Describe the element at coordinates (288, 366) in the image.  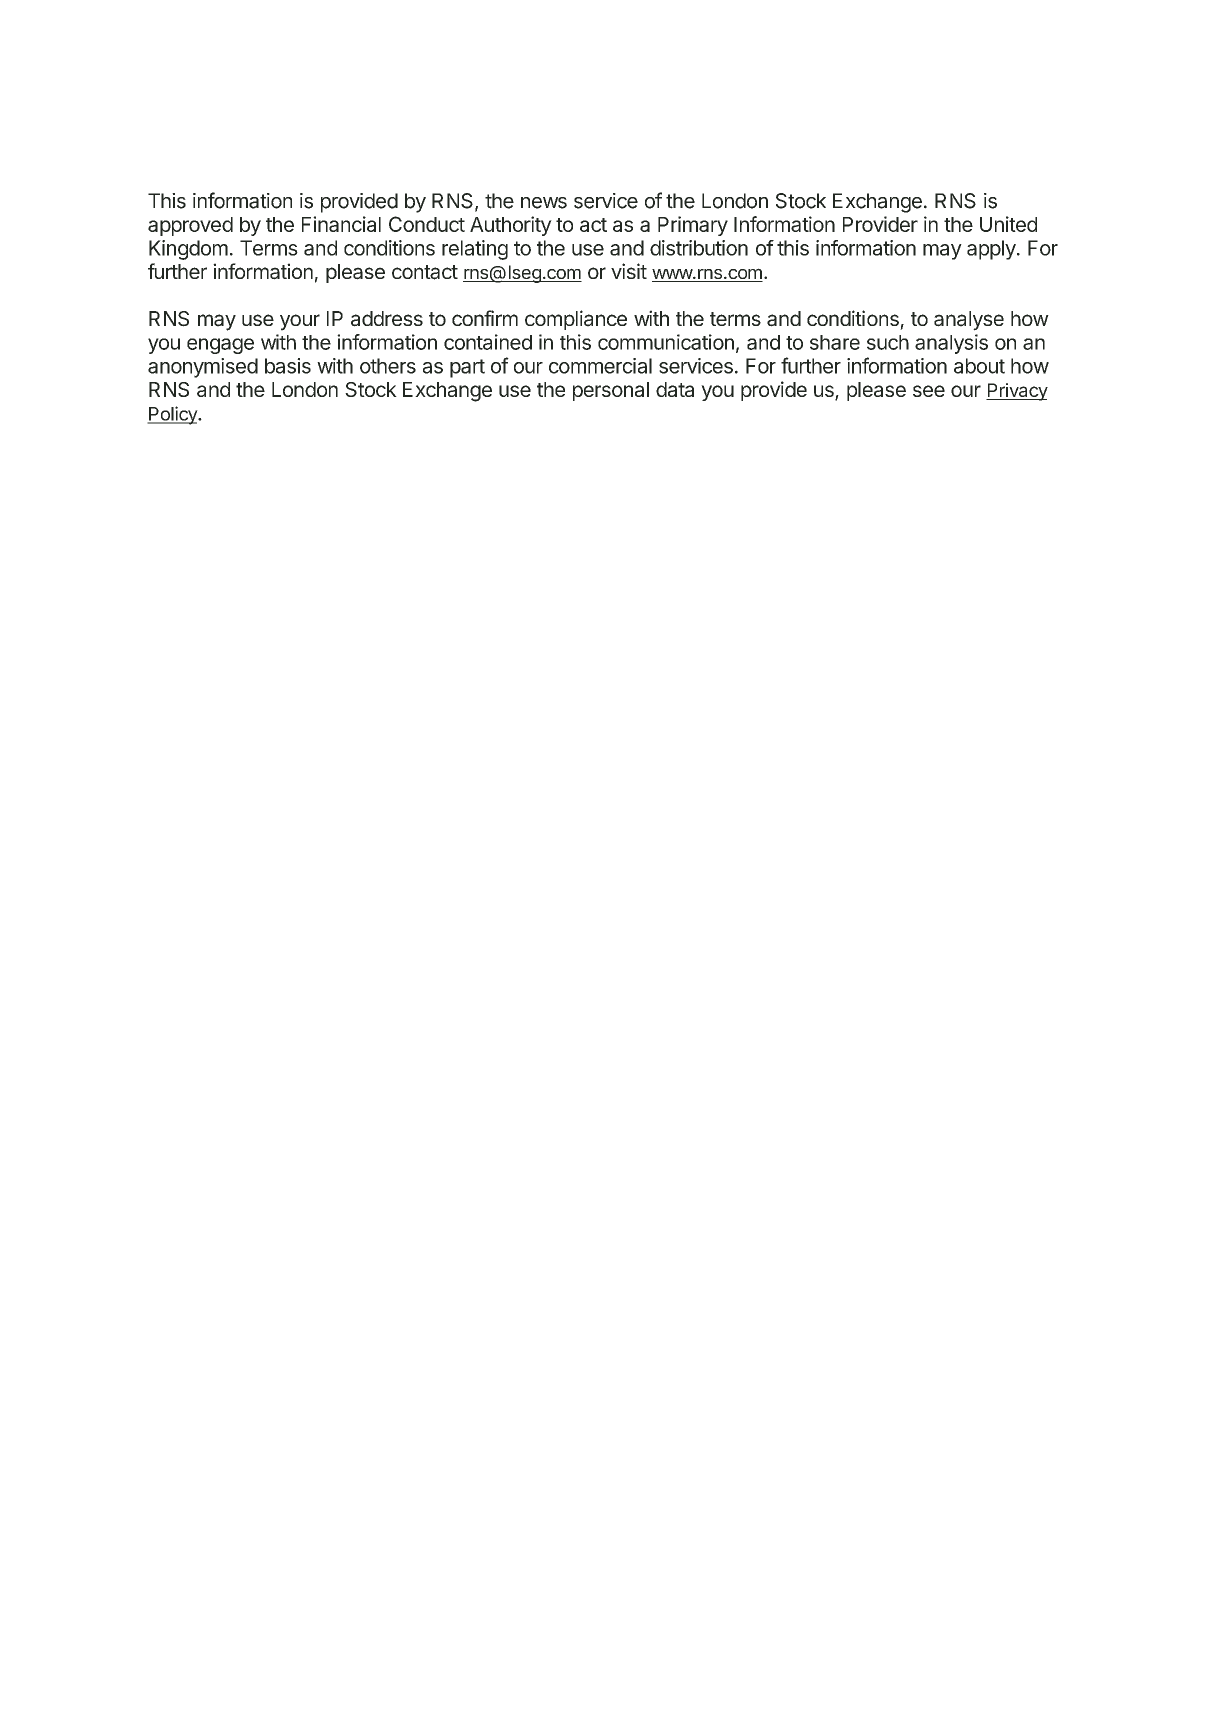
I see `basis` at that location.
